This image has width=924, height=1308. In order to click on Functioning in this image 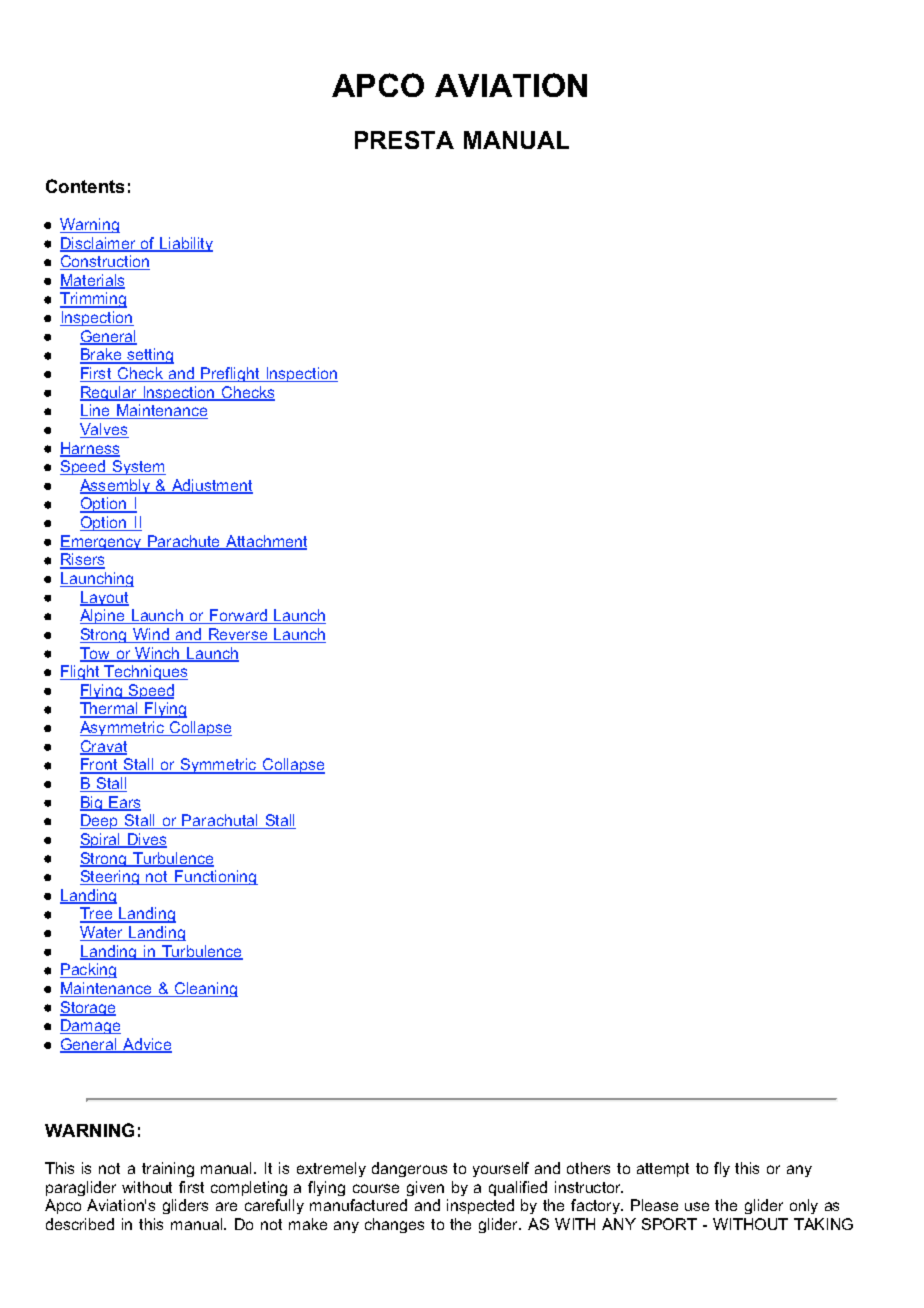, I will do `click(215, 877)`.
